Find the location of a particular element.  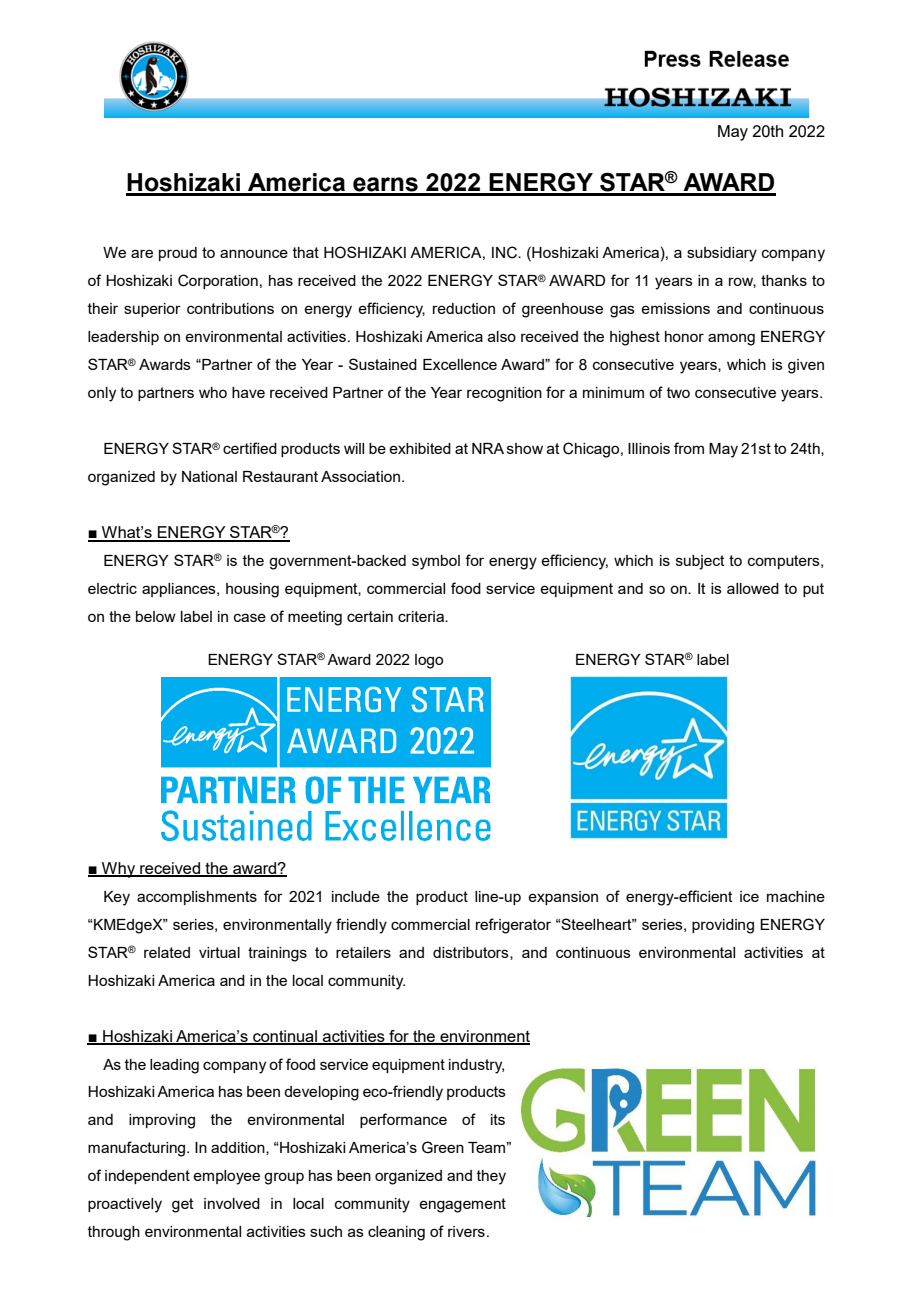

logo is located at coordinates (429, 661).
